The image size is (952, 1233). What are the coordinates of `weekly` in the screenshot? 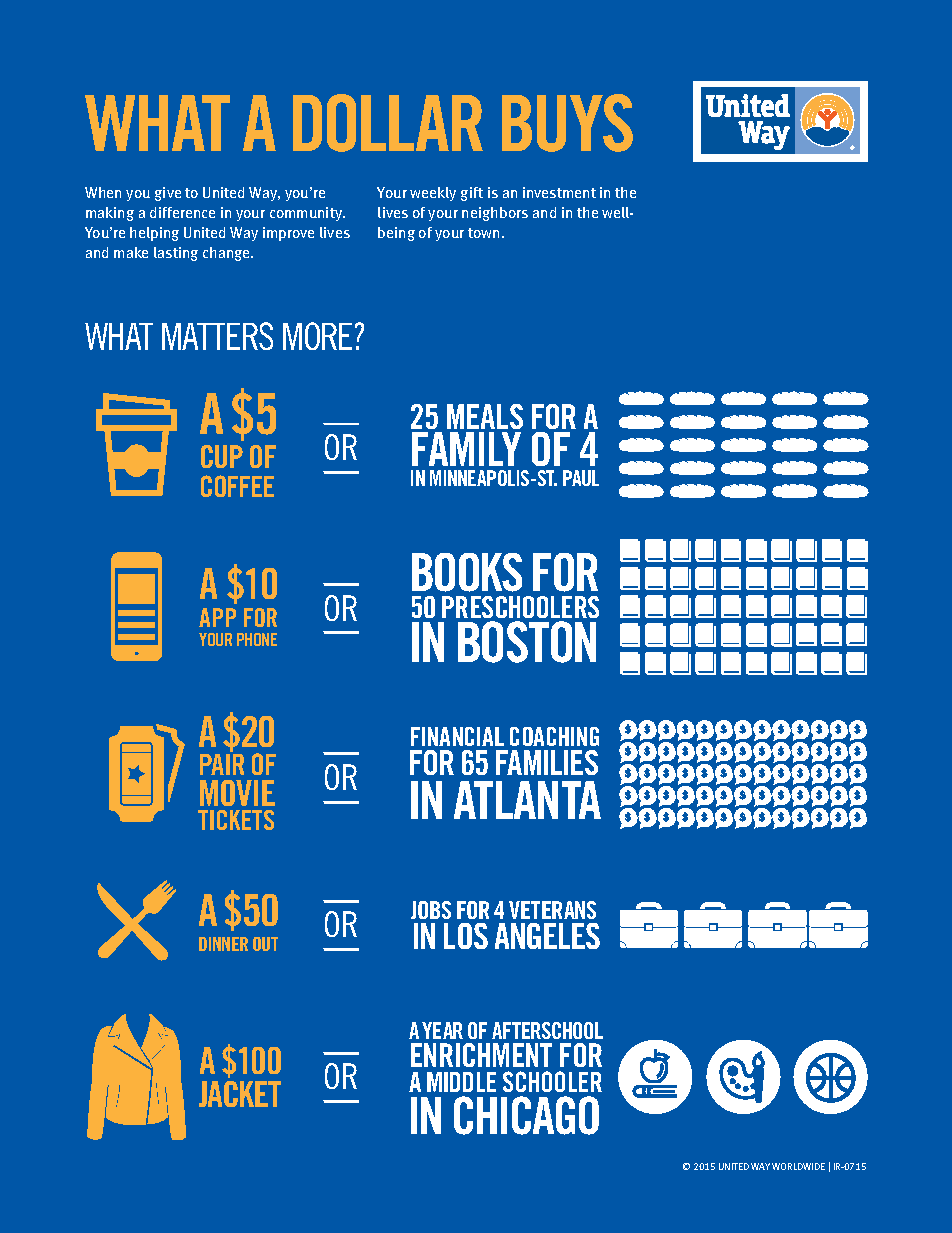 It's located at (433, 194).
